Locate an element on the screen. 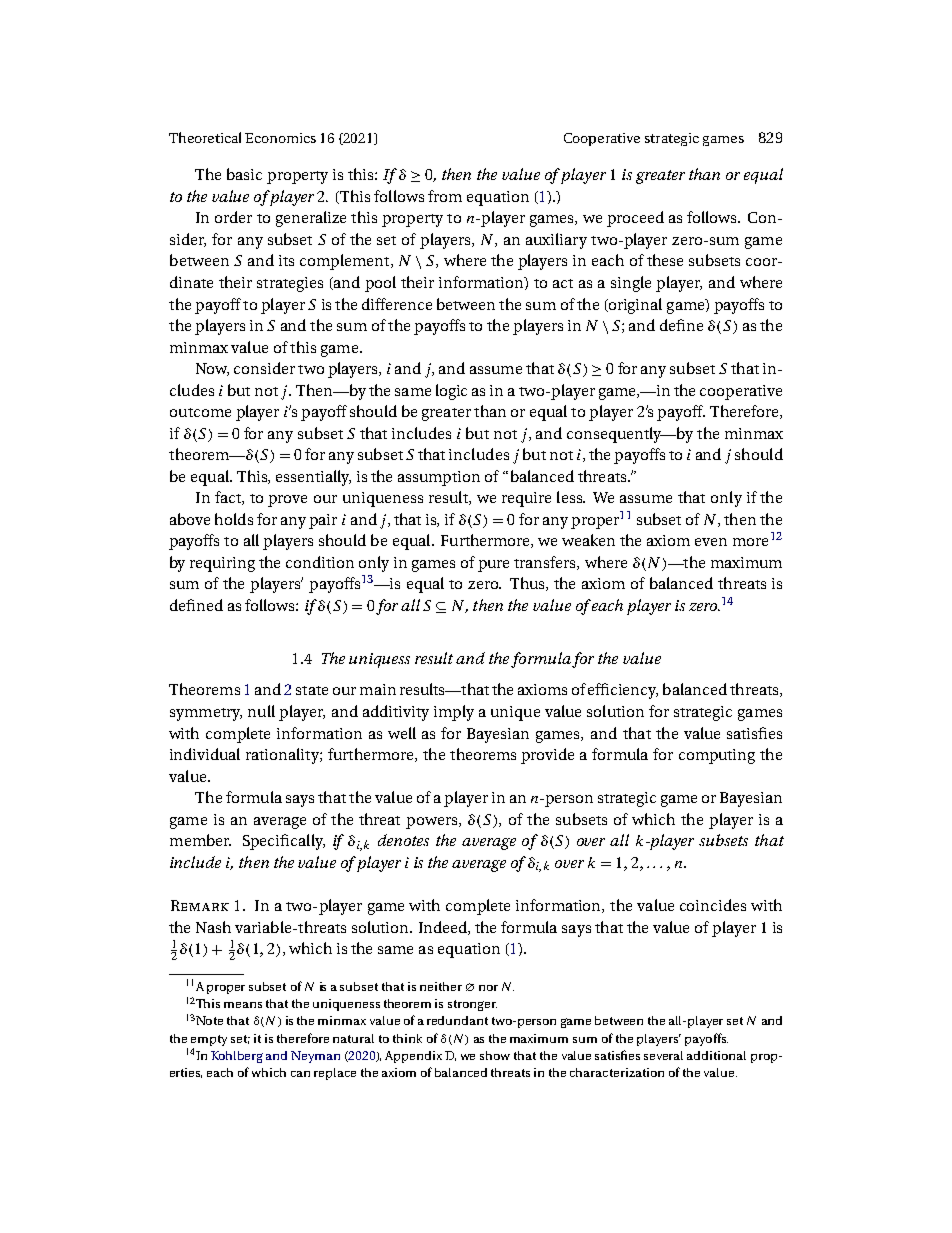  from is located at coordinates (445, 196).
